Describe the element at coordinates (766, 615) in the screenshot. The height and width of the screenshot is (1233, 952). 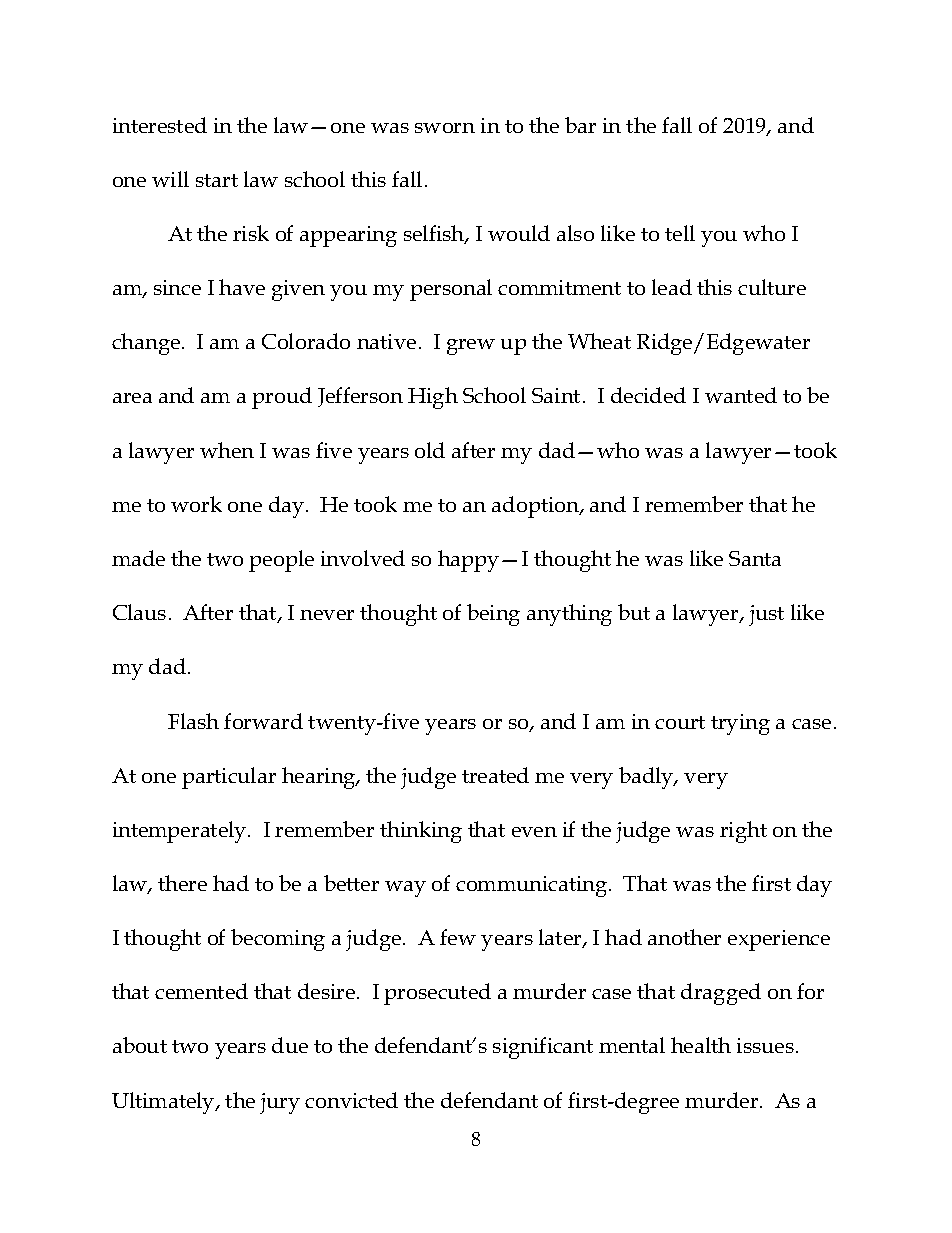
I see `just` at that location.
